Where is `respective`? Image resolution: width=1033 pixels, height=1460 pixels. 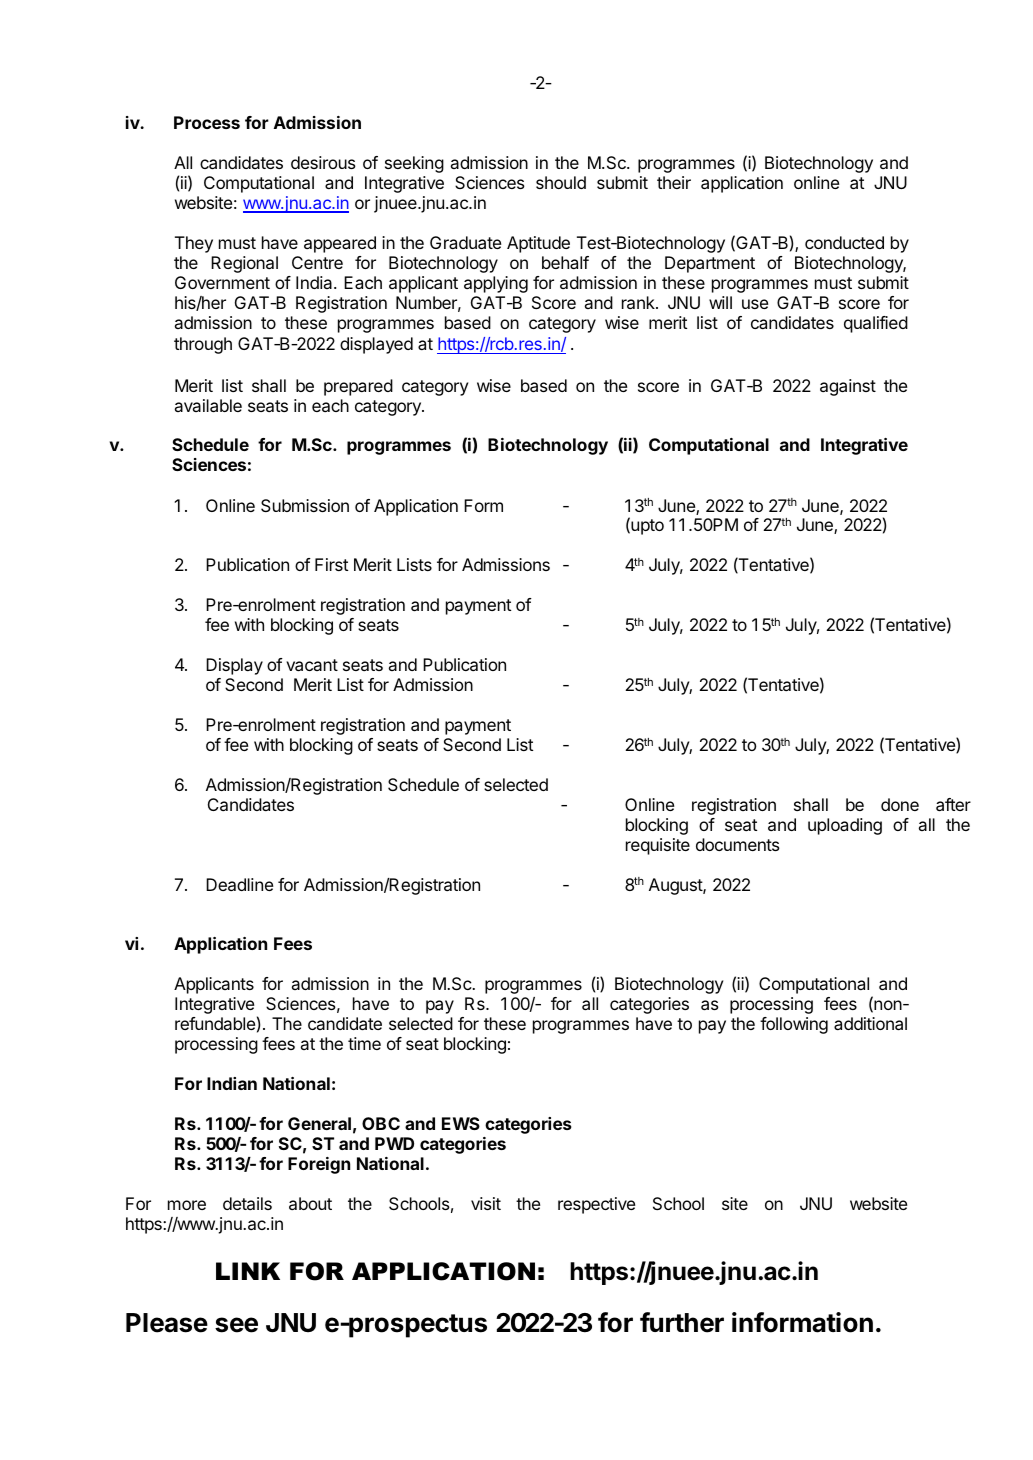
respective is located at coordinates (596, 1205).
